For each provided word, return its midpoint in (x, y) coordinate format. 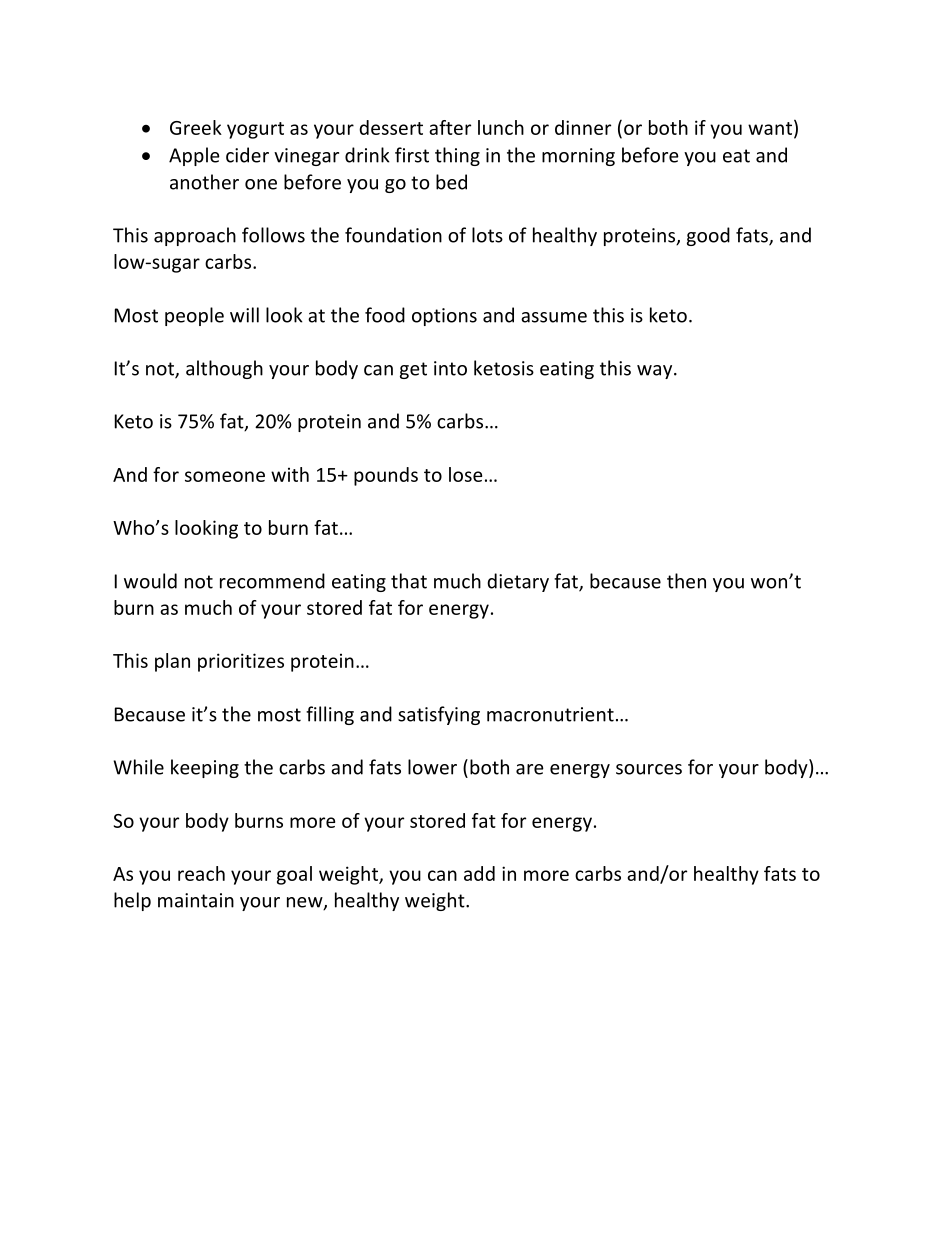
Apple (194, 156)
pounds (386, 476)
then (686, 581)
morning (578, 157)
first (412, 155)
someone (225, 476)
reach (201, 873)
